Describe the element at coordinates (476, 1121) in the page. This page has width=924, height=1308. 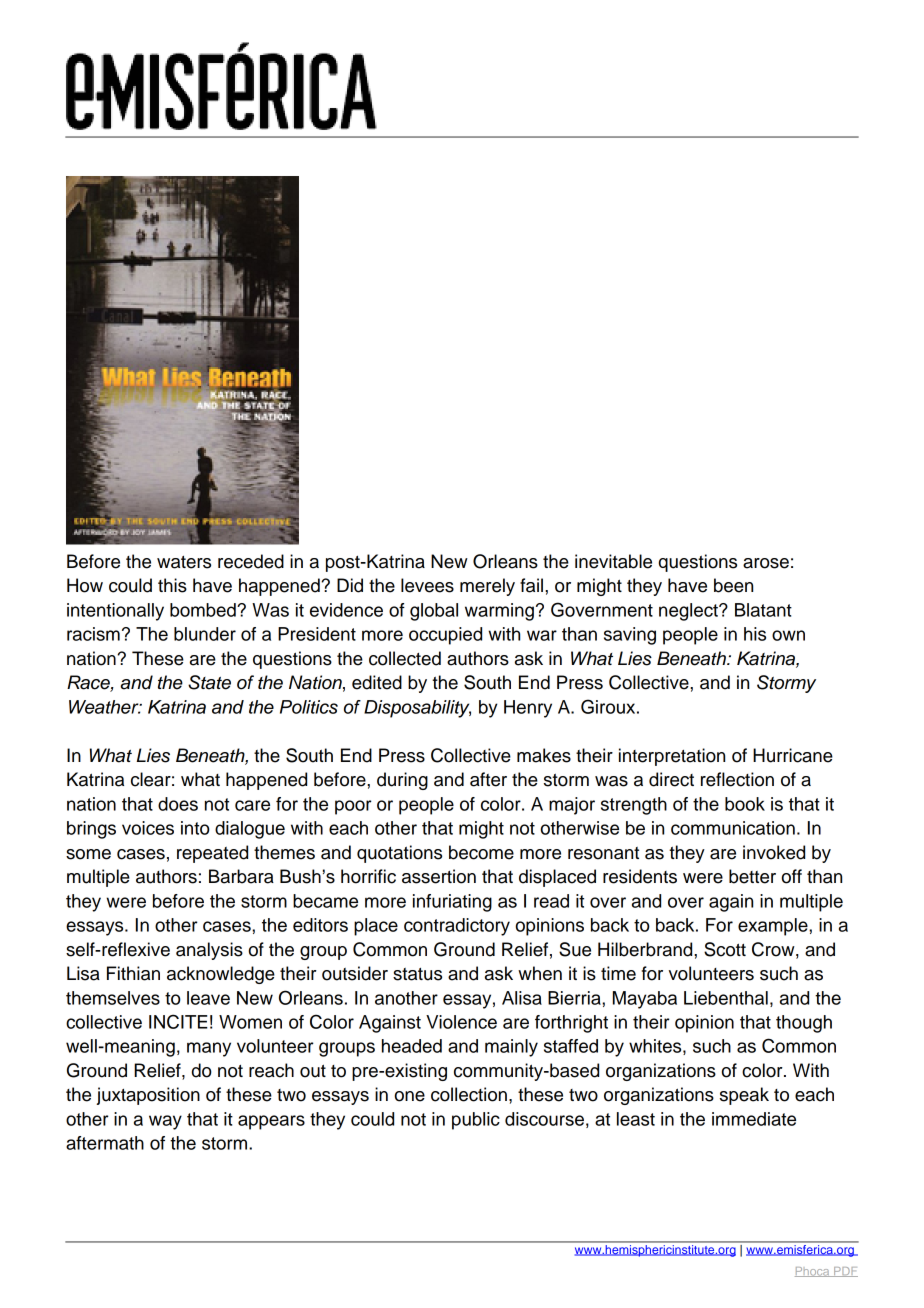
I see `public` at that location.
